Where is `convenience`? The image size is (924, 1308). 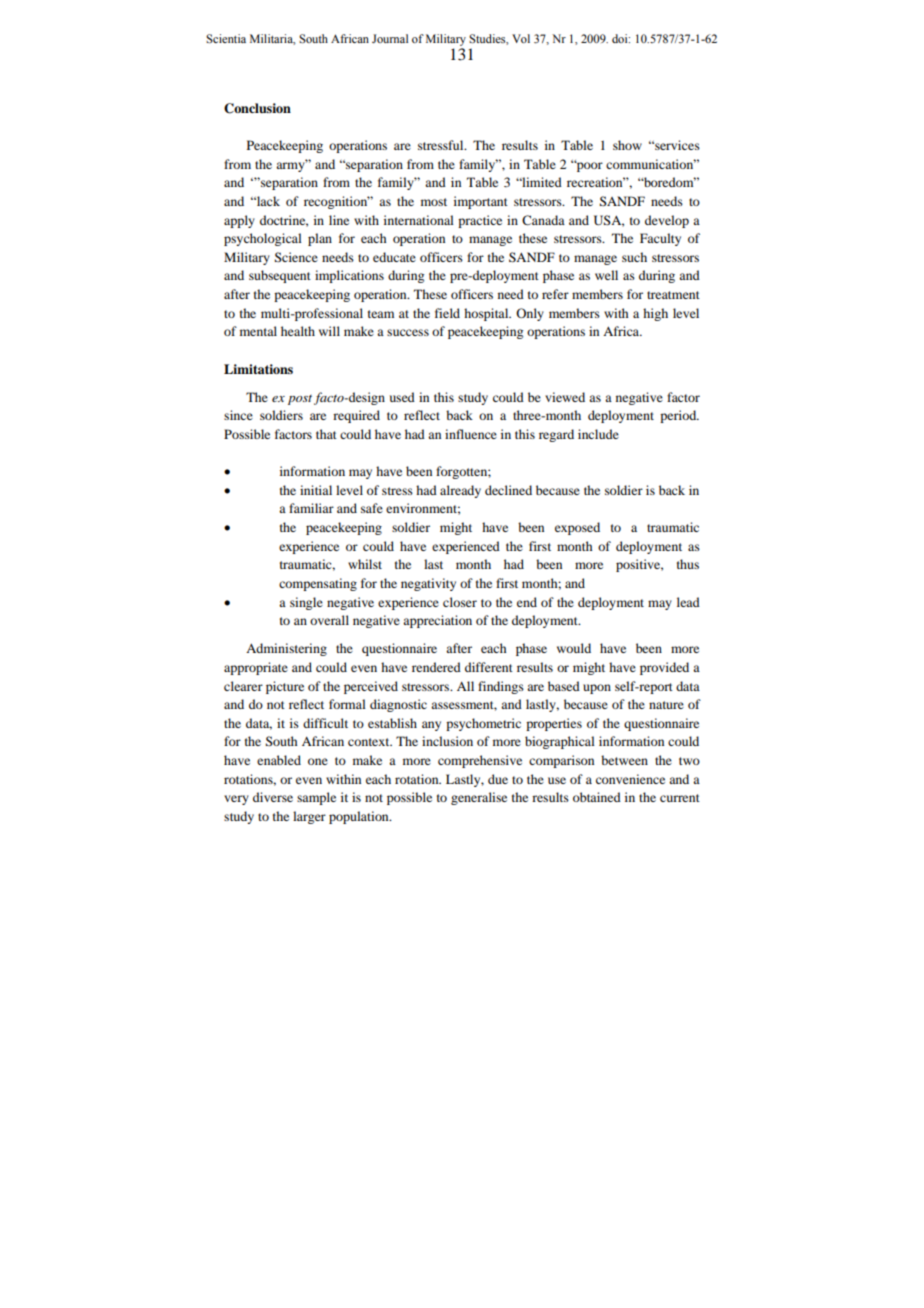
convenience is located at coordinates (630, 779).
